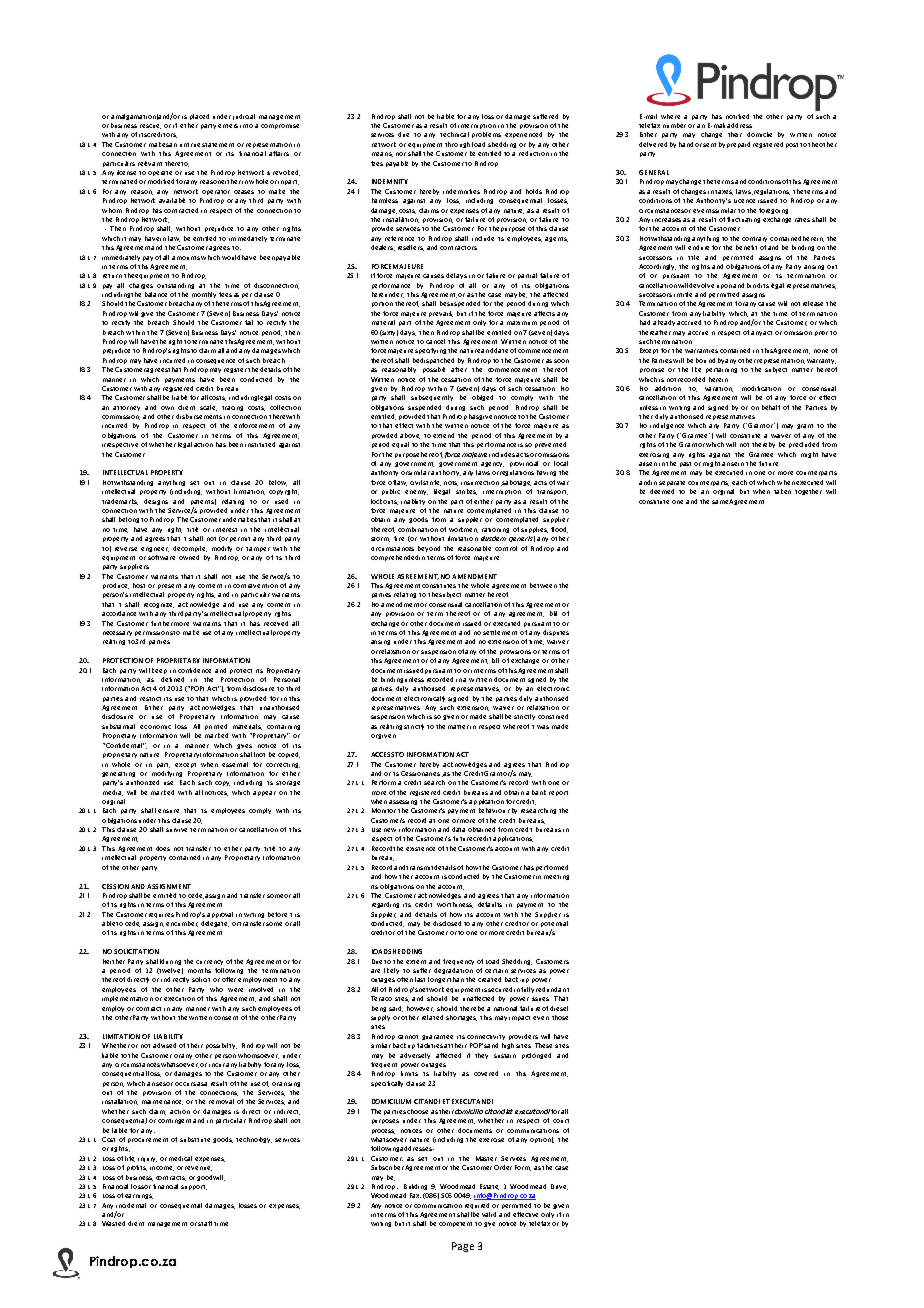  I want to click on currency, so click(209, 962).
